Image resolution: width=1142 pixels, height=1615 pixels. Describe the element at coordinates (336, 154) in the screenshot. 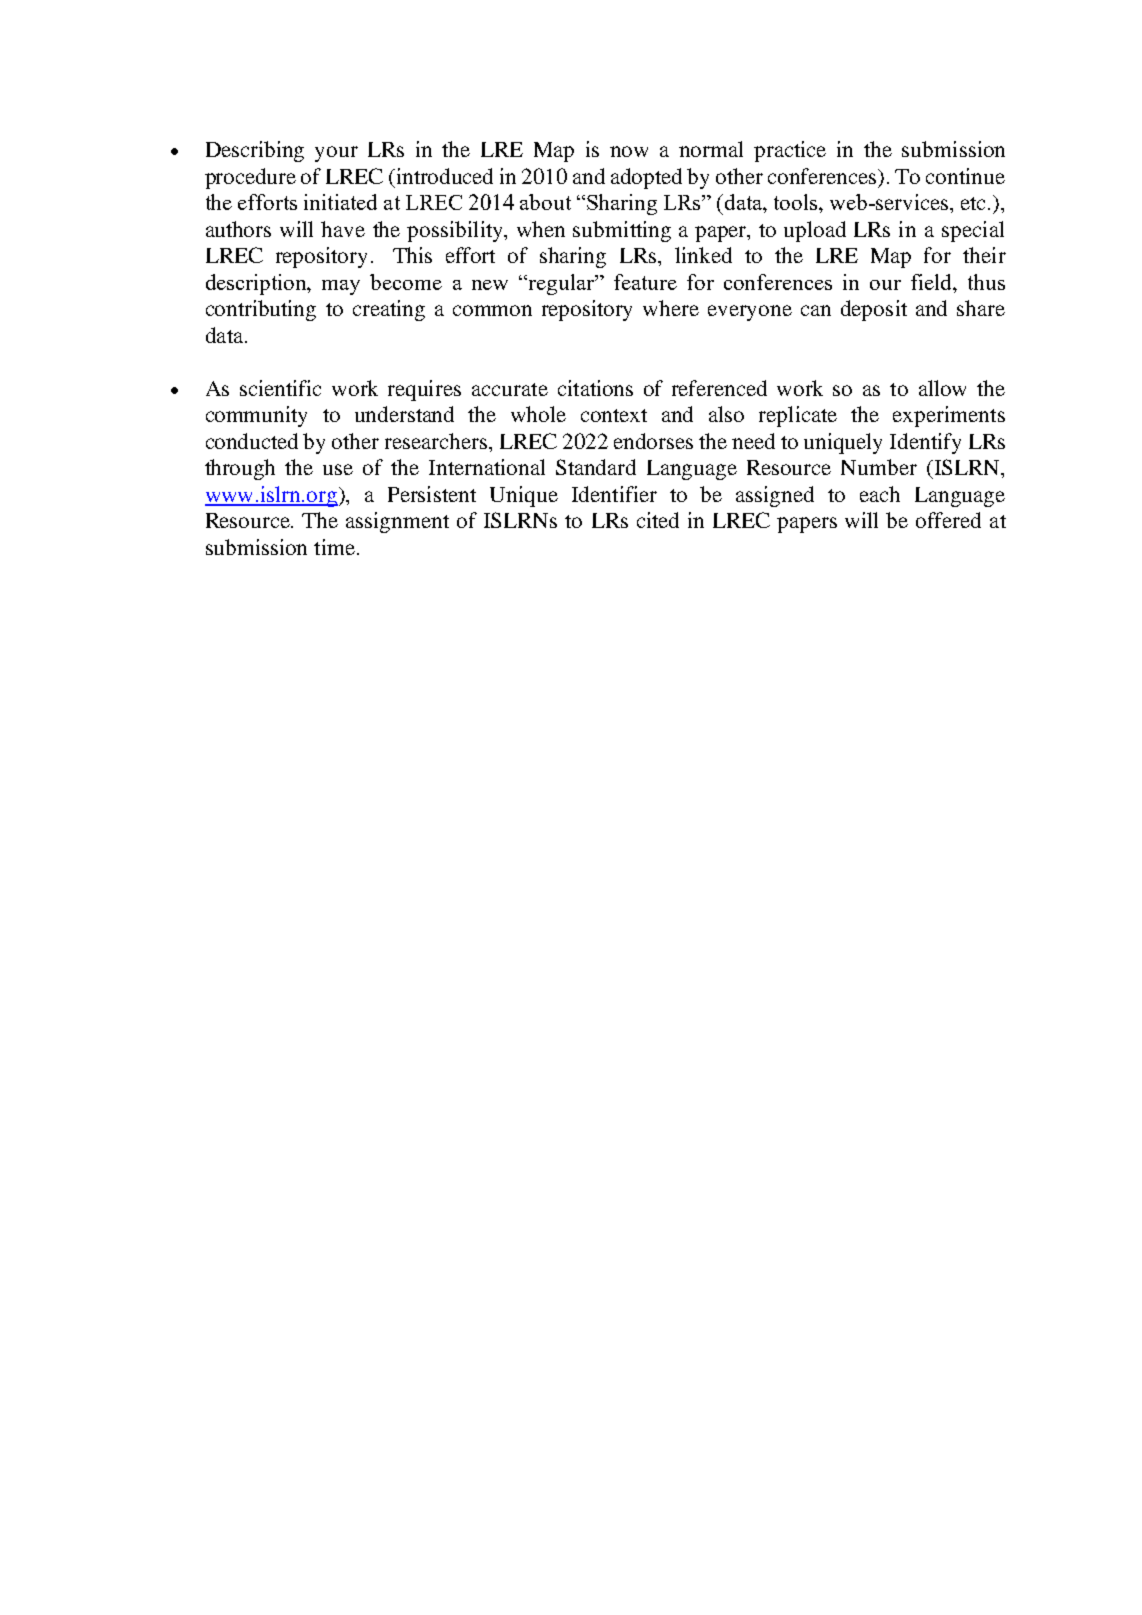

I see `your` at that location.
